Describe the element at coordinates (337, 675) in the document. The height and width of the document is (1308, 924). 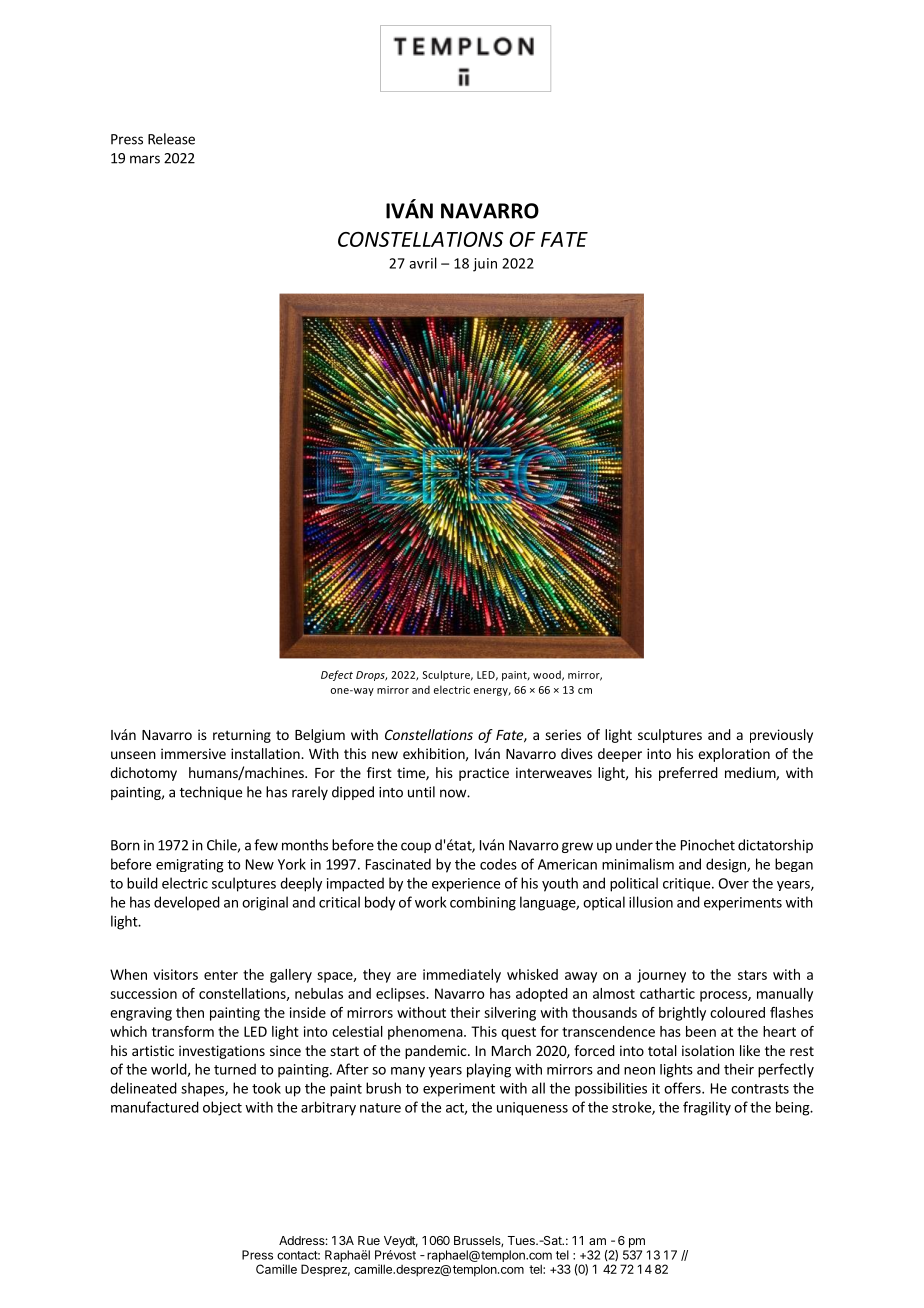
I see `Defect` at that location.
